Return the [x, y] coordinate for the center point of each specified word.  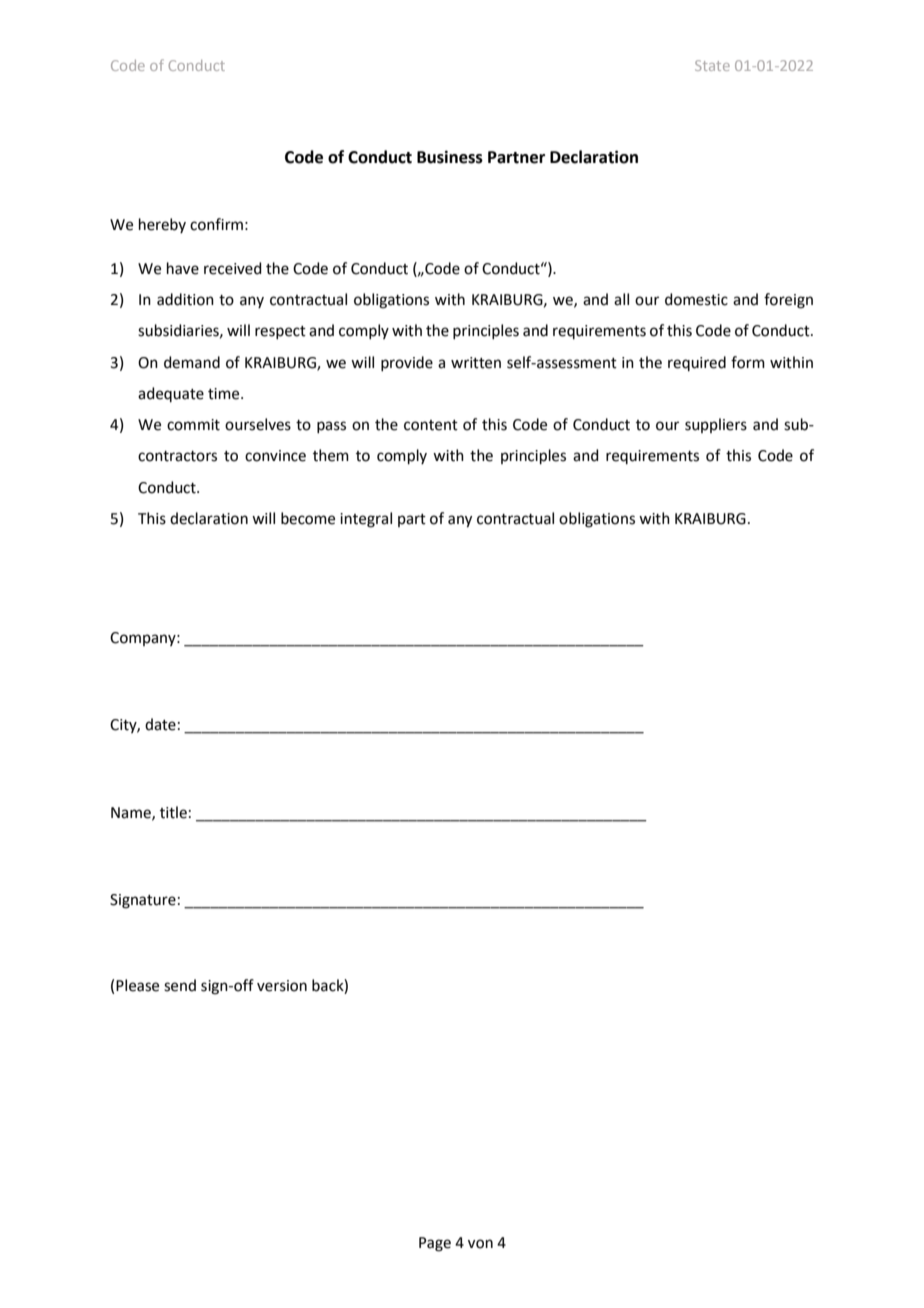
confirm [216, 224]
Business [450, 157]
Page [435, 1244]
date [160, 724]
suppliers [716, 425]
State [712, 65]
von [480, 1244]
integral [366, 520]
